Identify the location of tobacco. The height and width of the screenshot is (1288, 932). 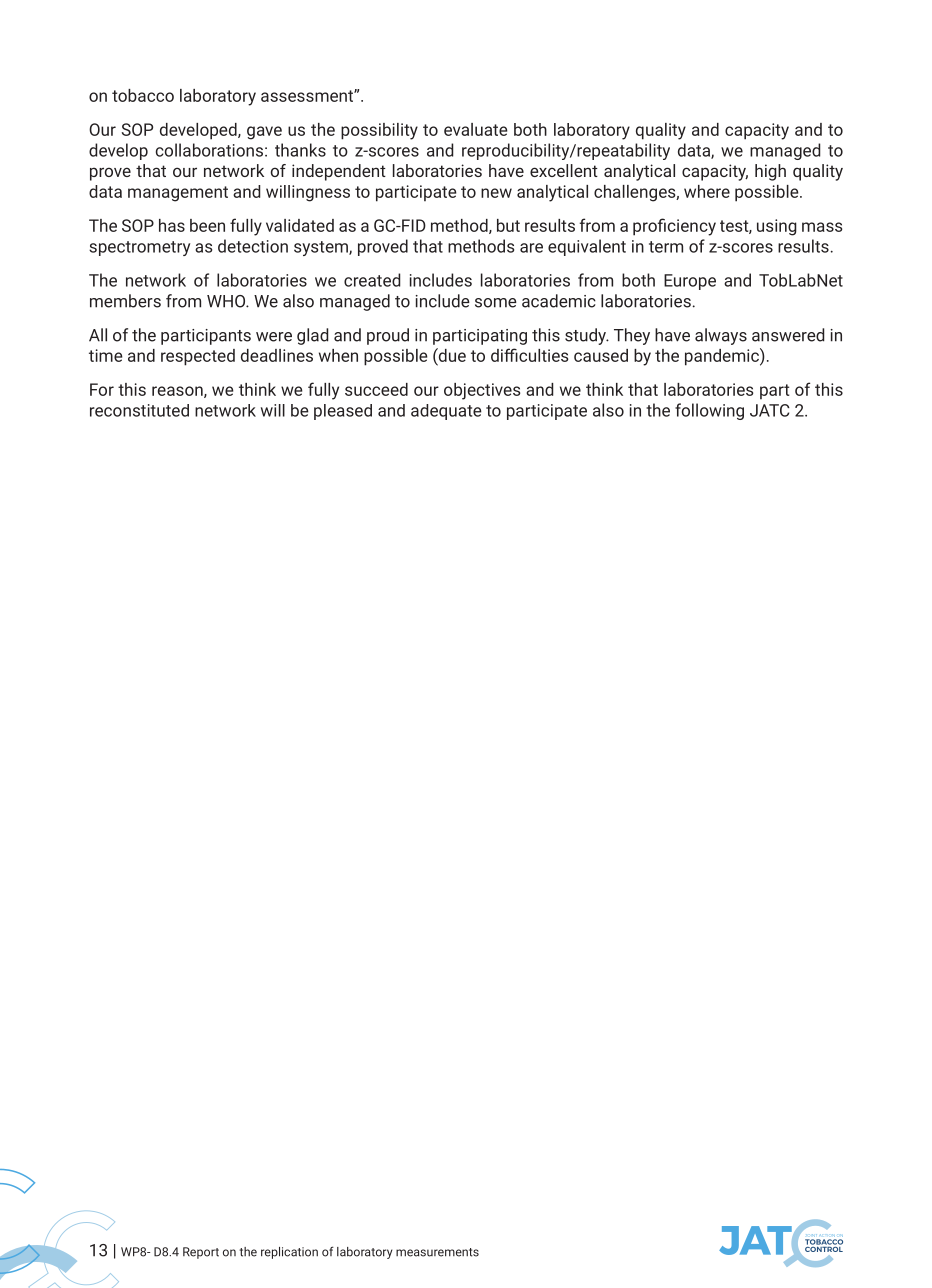
(143, 95).
